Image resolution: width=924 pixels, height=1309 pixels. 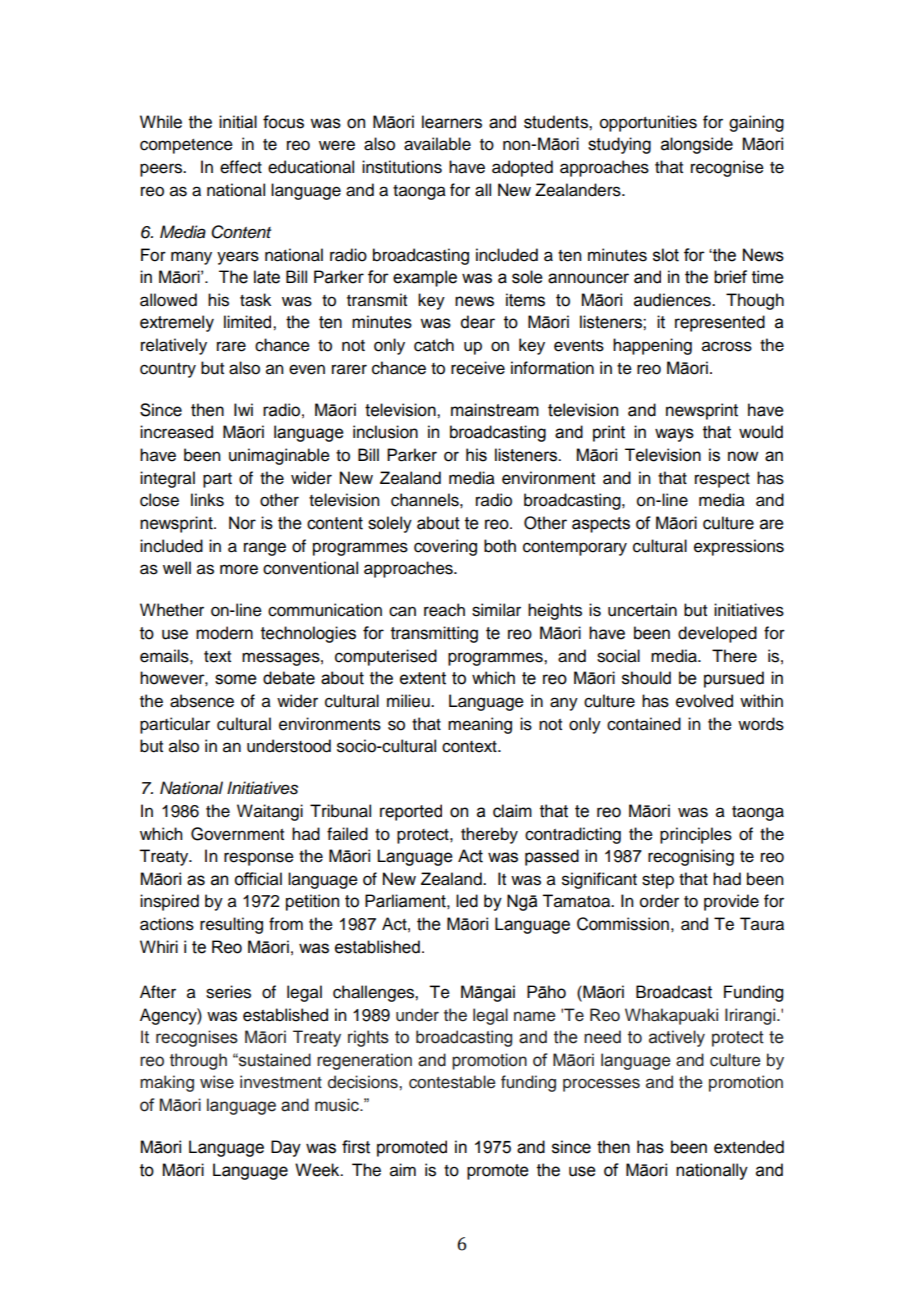 What do you see at coordinates (437, 144) in the document?
I see `available` at bounding box center [437, 144].
